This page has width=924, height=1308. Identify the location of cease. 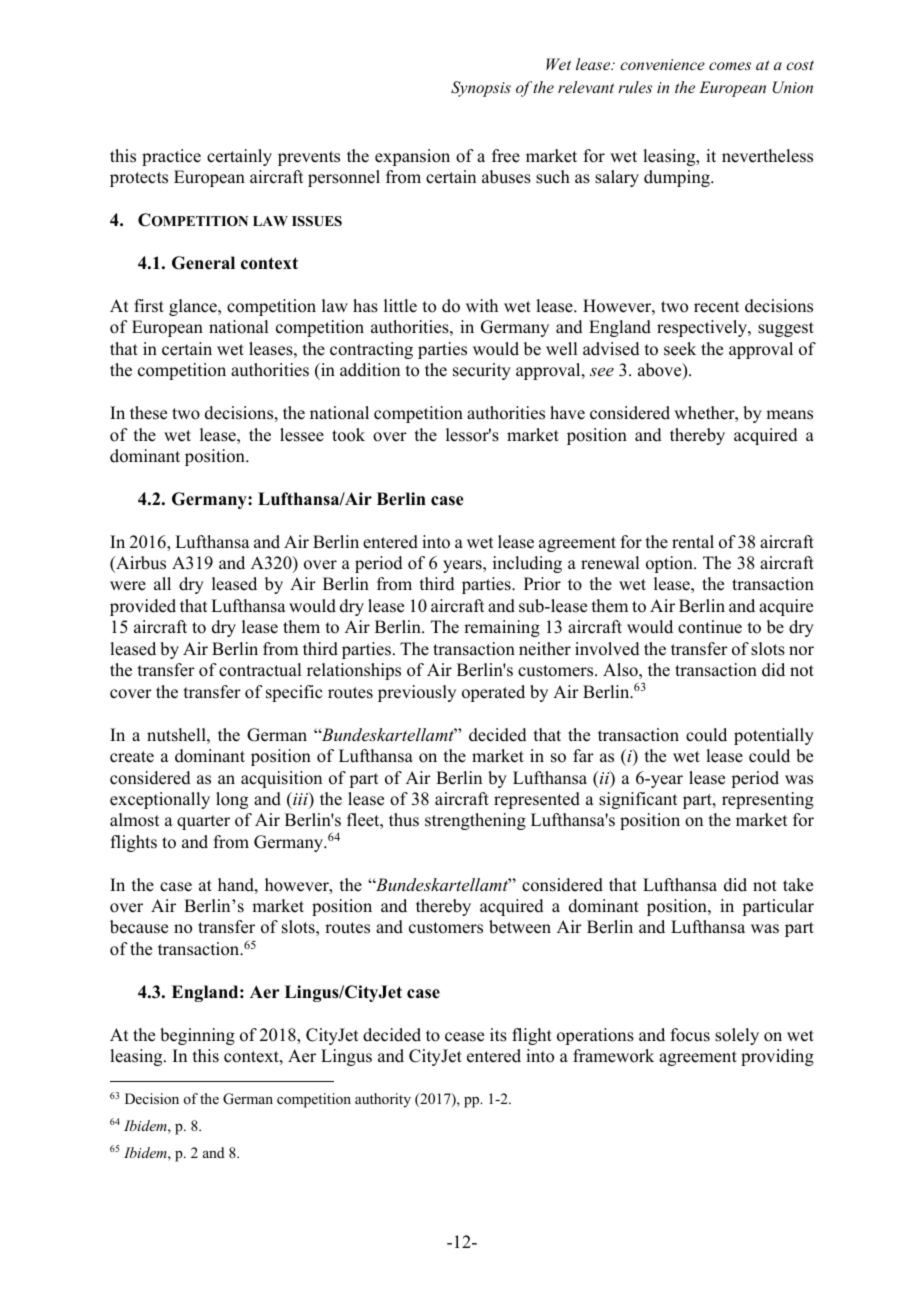
(464, 1037).
